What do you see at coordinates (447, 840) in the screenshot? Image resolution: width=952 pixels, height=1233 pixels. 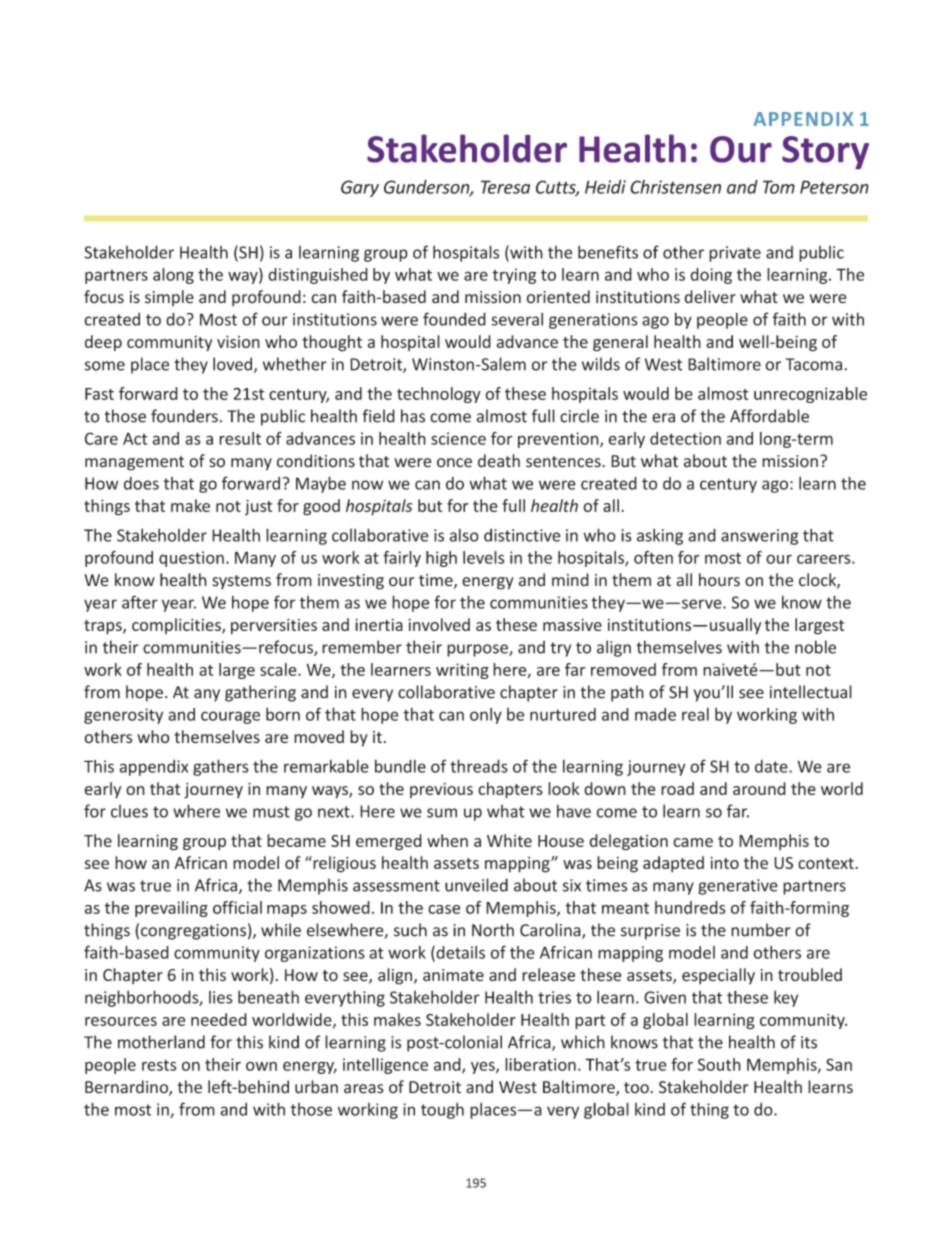 I see `when` at bounding box center [447, 840].
